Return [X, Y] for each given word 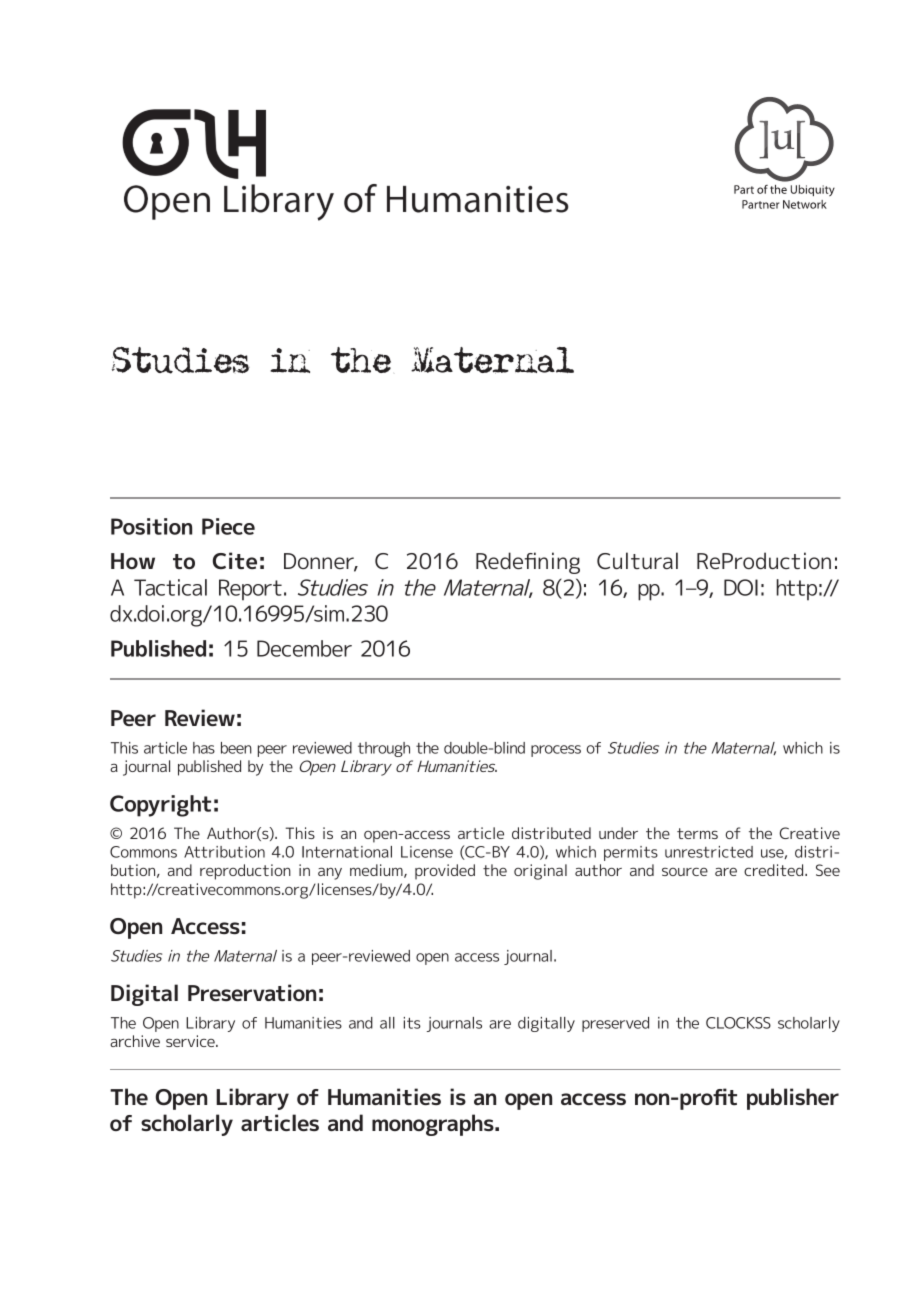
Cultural [637, 560]
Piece [228, 526]
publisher [793, 1099]
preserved [615, 1024]
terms [697, 833]
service [191, 1041]
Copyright [160, 806]
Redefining [528, 563]
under [618, 833]
